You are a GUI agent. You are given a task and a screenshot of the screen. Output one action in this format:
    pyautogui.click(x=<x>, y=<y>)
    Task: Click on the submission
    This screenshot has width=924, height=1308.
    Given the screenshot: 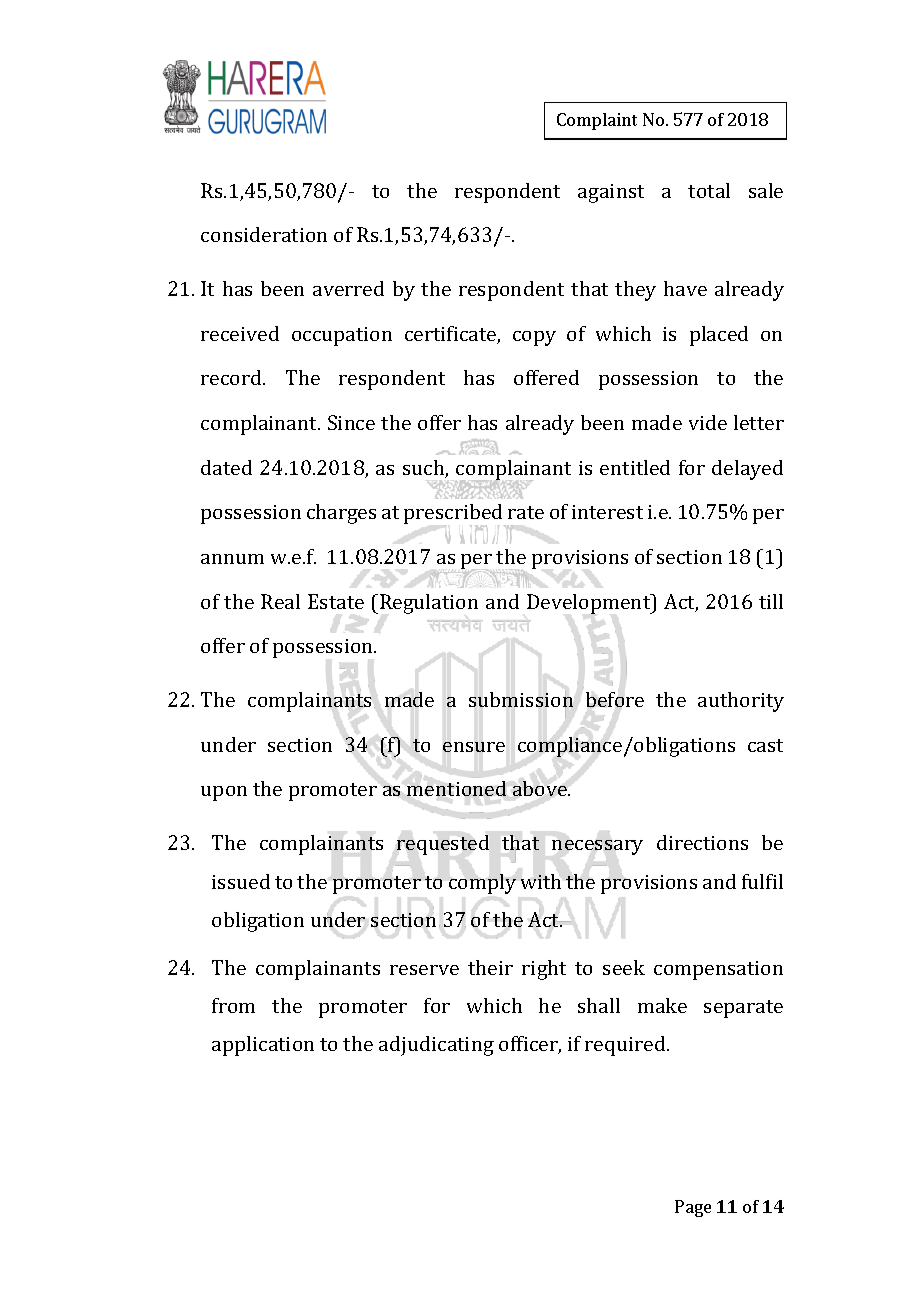 What is the action you would take?
    pyautogui.click(x=521, y=700)
